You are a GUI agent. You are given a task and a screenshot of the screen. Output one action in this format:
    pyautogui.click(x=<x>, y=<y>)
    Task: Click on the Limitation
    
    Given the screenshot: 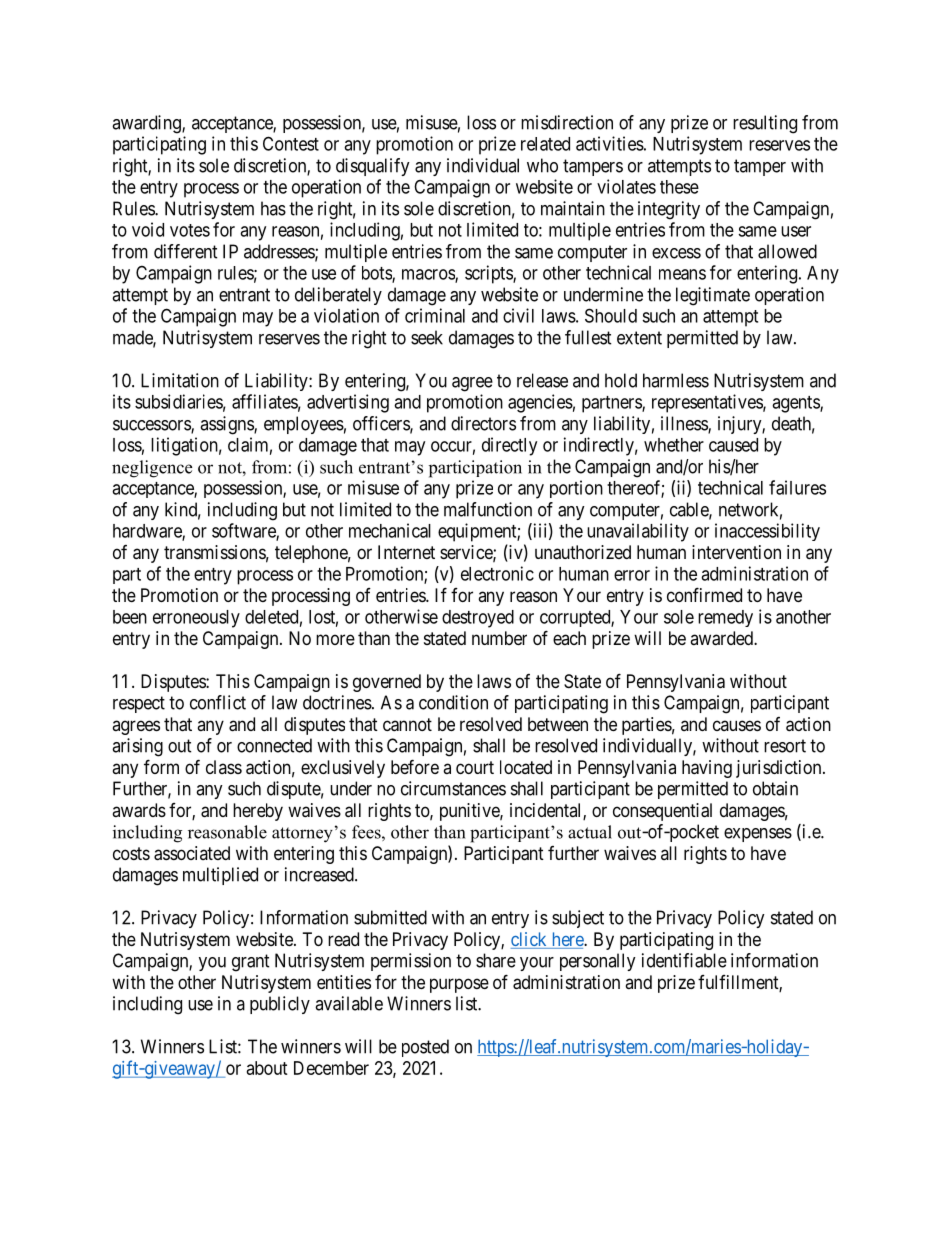 What is the action you would take?
    pyautogui.click(x=180, y=380)
